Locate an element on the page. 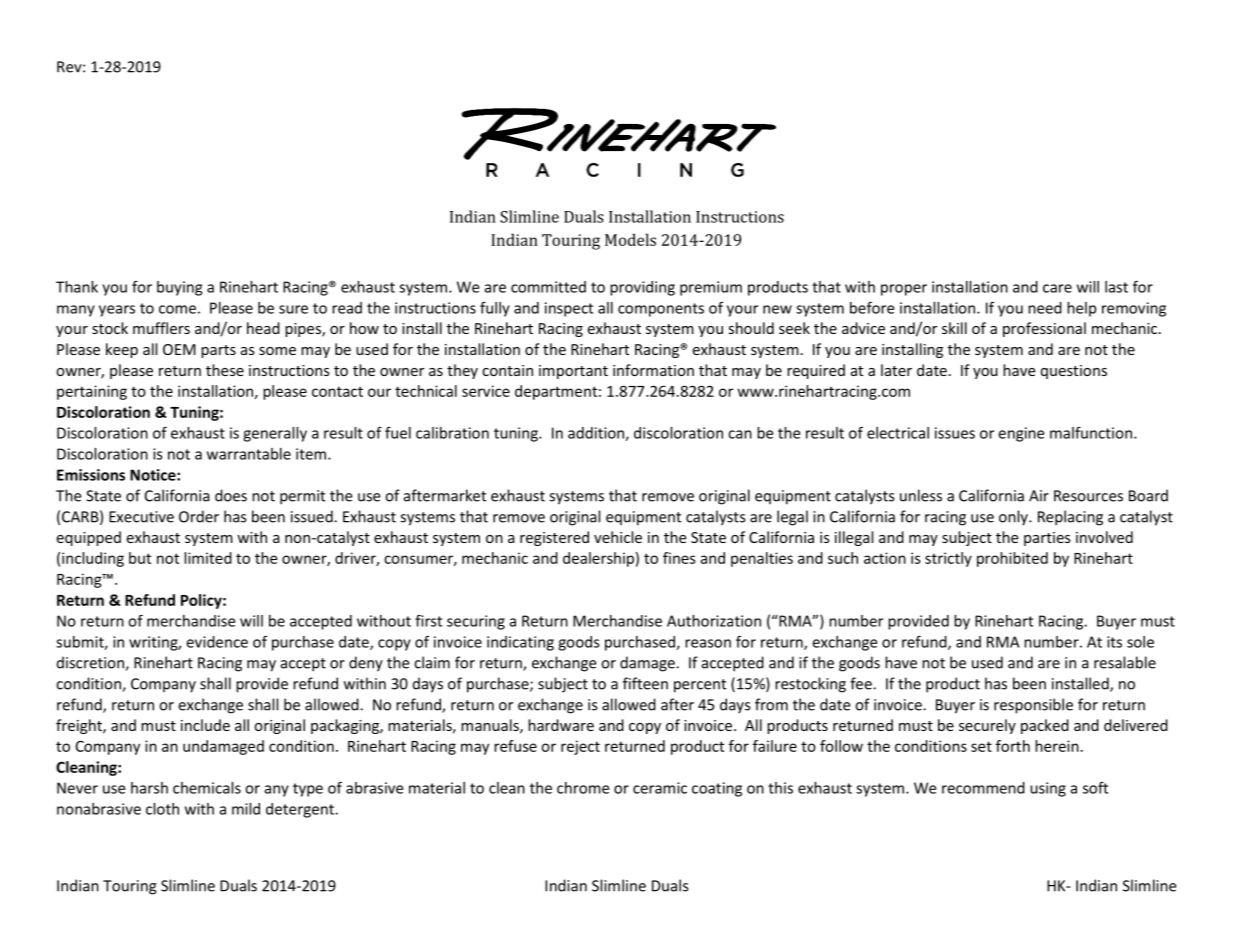 The height and width of the image is (952, 1233). limited is located at coordinates (208, 558).
